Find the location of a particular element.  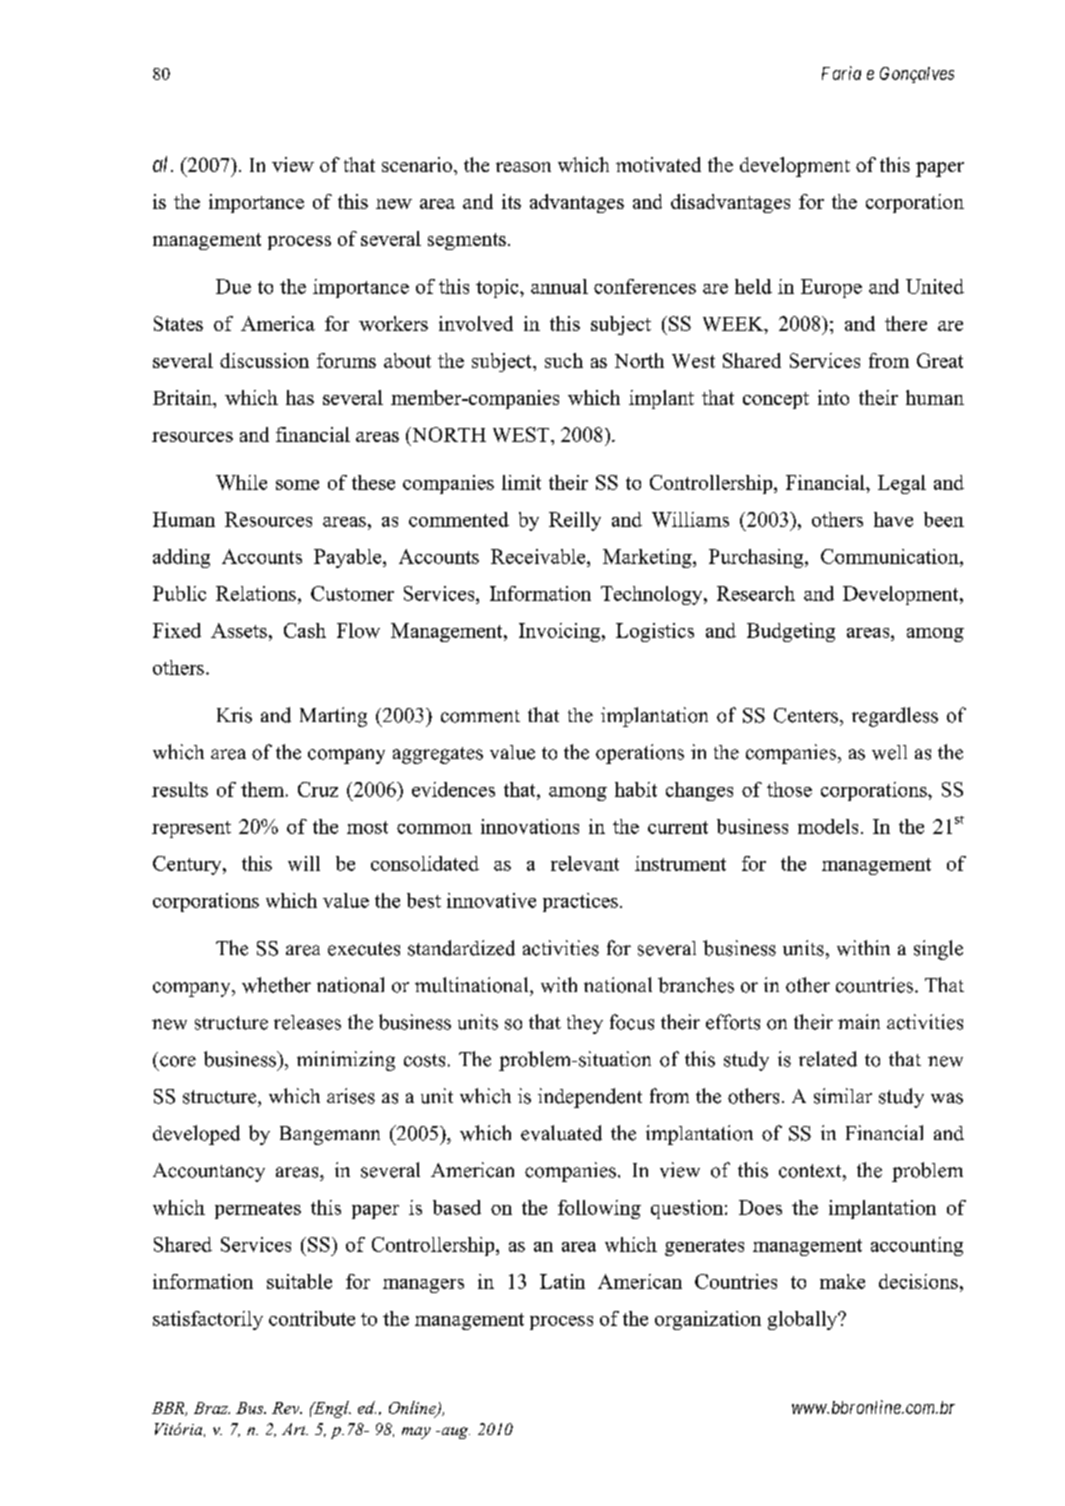

some is located at coordinates (297, 485).
